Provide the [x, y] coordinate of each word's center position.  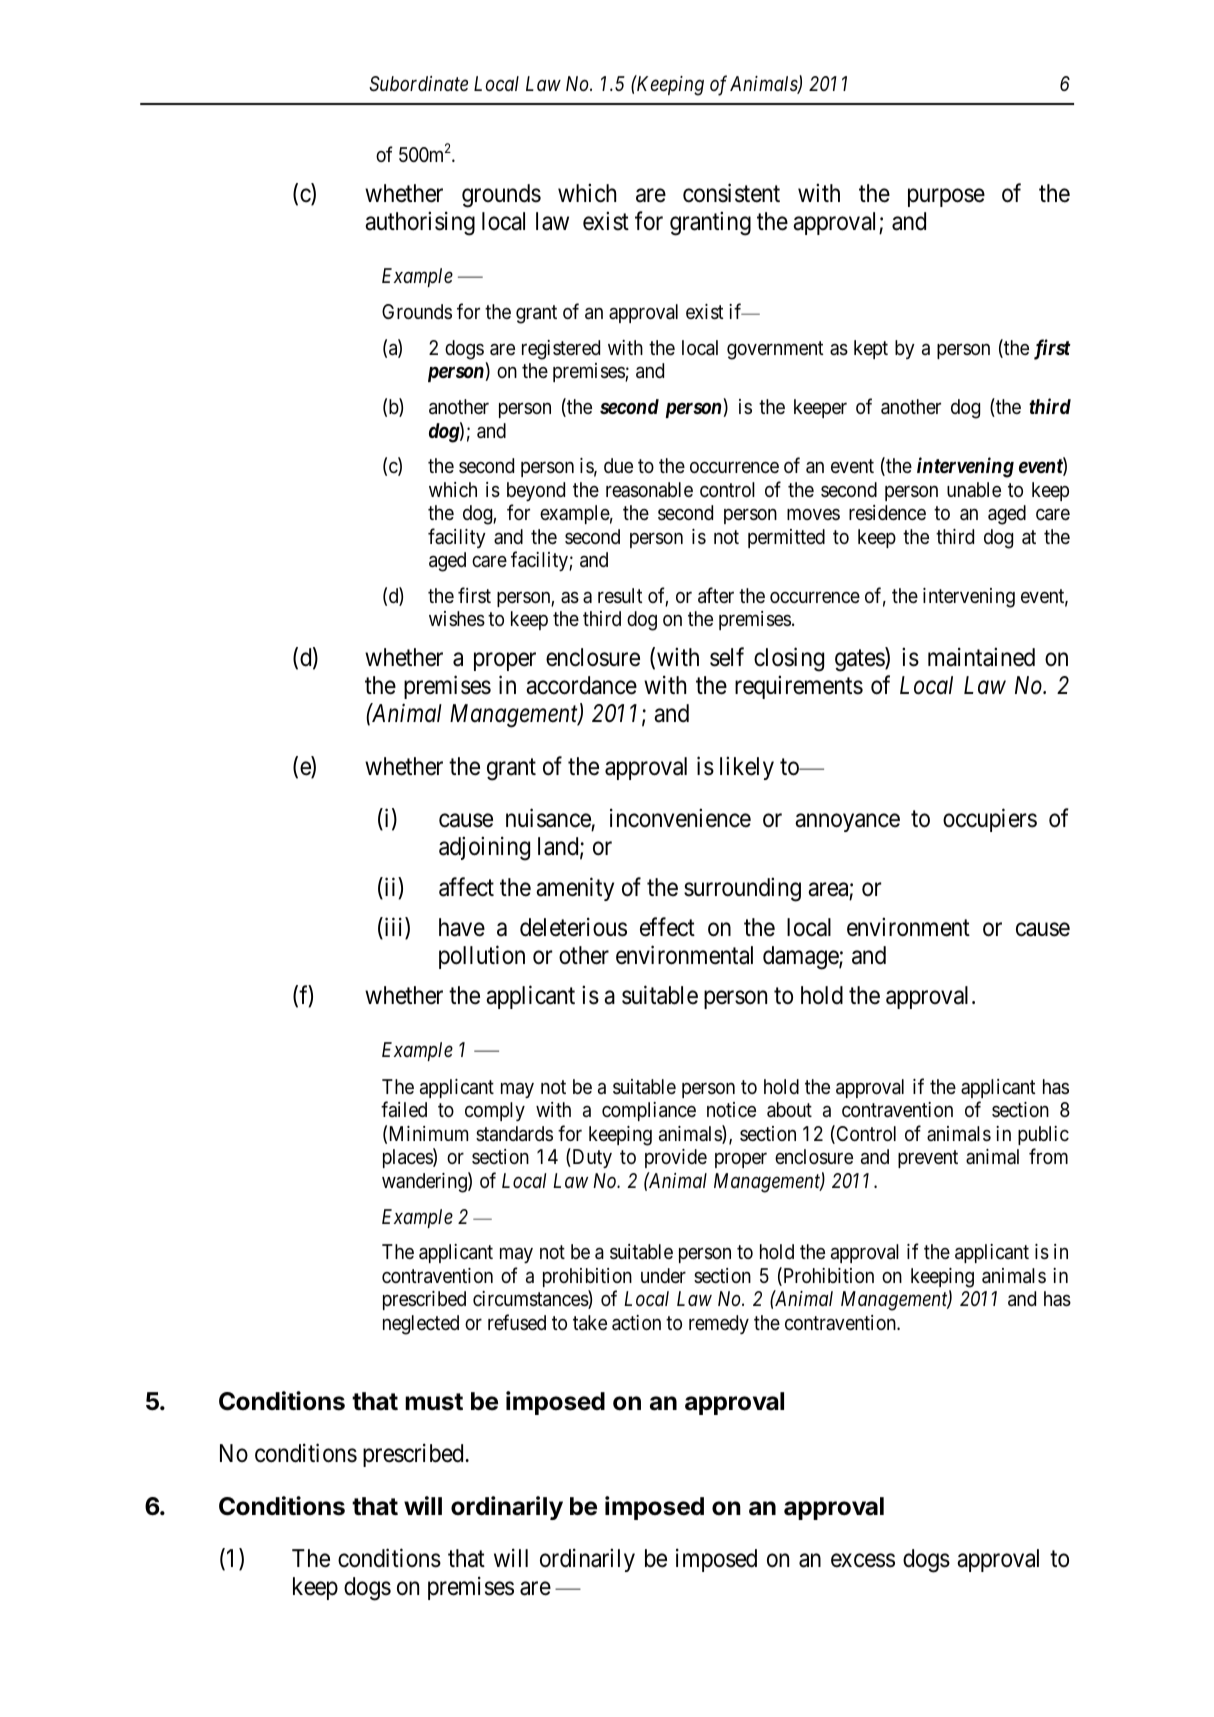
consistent [731, 193]
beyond [536, 491]
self [727, 657]
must [434, 1402]
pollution [482, 957]
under [663, 1275]
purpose [946, 198]
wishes [457, 619]
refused [517, 1322]
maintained [981, 657]
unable [974, 489]
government [775, 350]
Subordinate [418, 84]
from [1048, 1156]
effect [667, 927]
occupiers [990, 820]
